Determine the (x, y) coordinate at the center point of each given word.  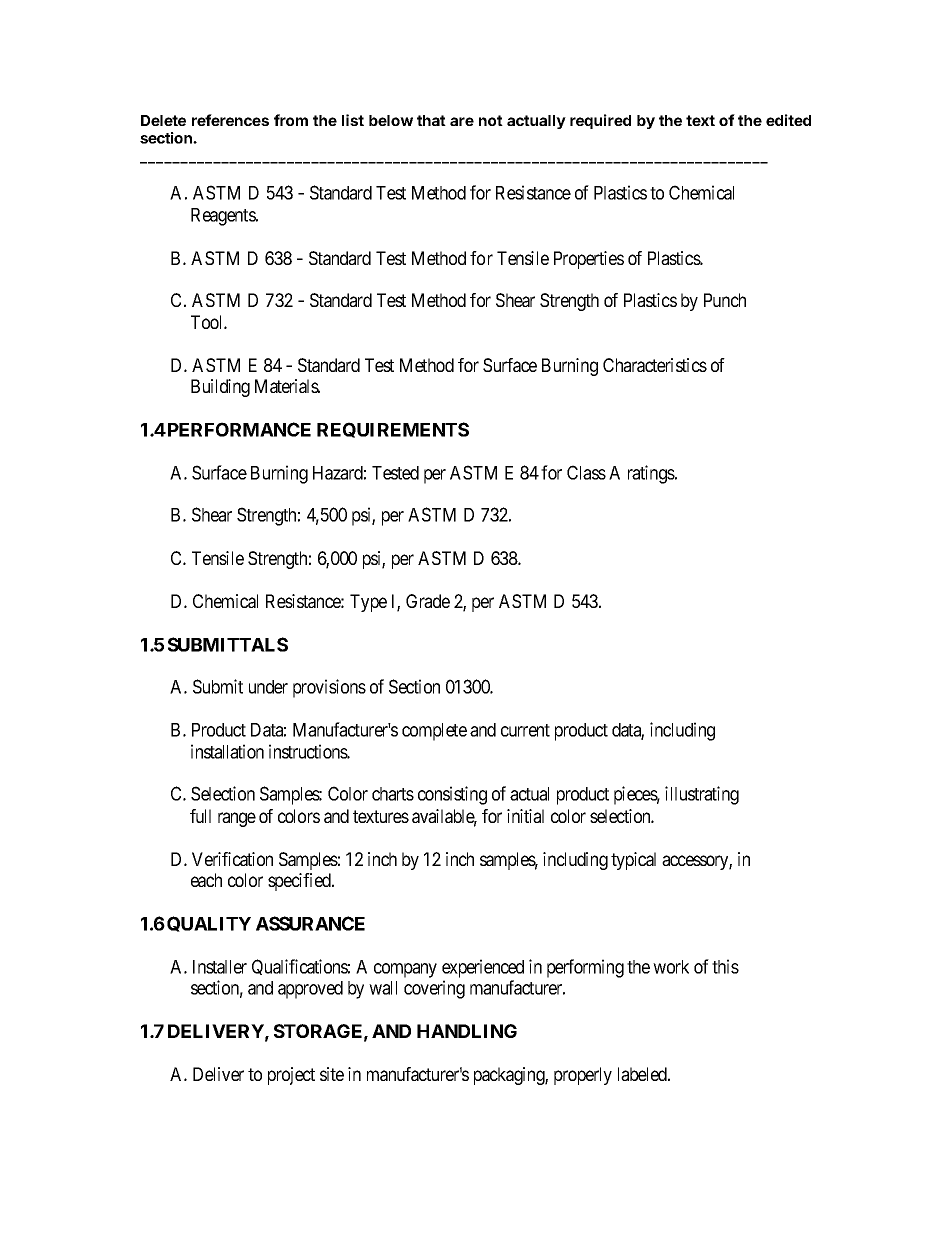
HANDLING (467, 1031)
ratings (652, 474)
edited (788, 120)
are (462, 121)
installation (227, 751)
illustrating (702, 795)
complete (434, 732)
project (291, 1076)
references (230, 120)
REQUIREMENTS (393, 430)
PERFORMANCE (238, 429)
